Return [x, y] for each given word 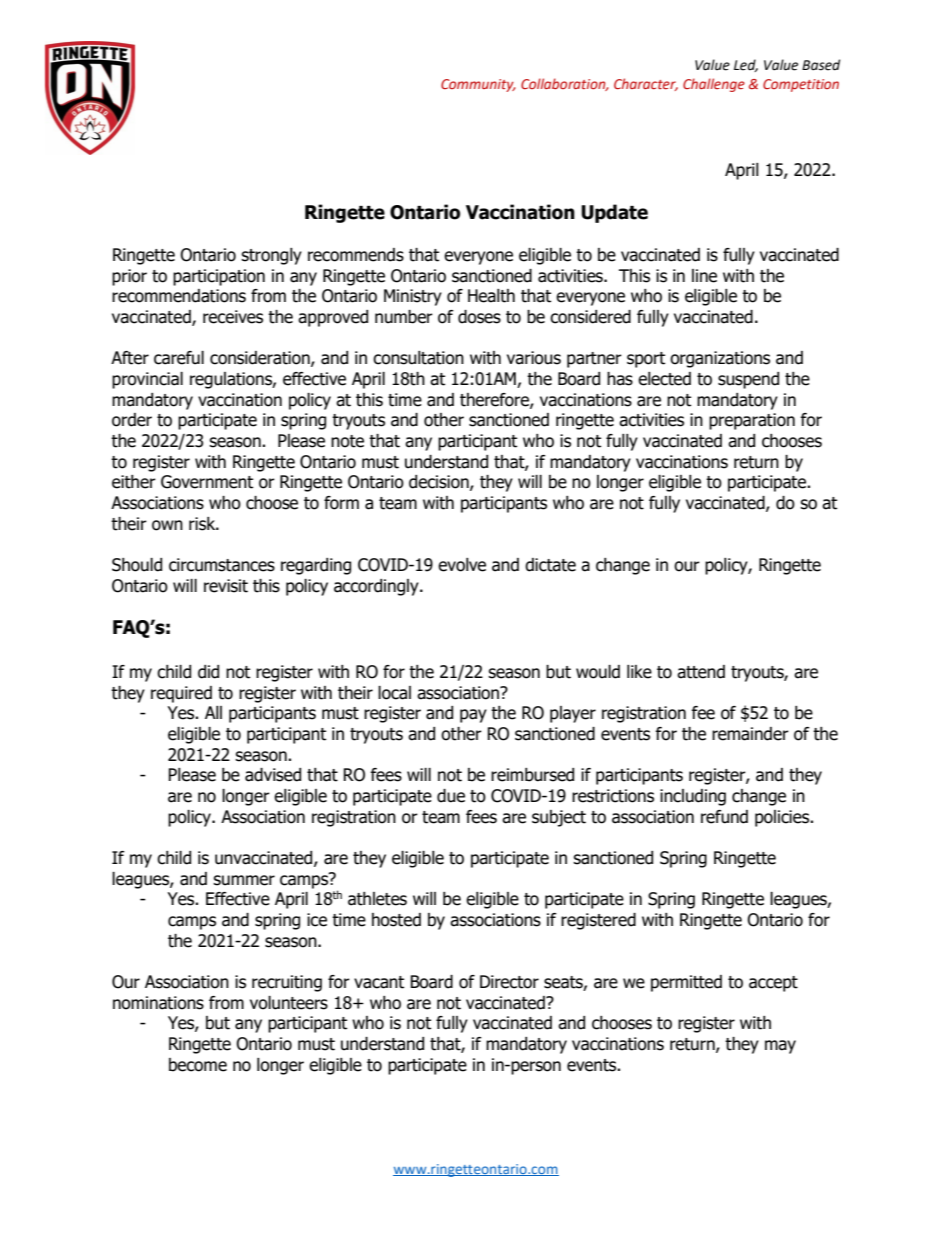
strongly [271, 256]
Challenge [714, 85]
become [198, 1065]
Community [478, 85]
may [780, 1047]
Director [509, 982]
